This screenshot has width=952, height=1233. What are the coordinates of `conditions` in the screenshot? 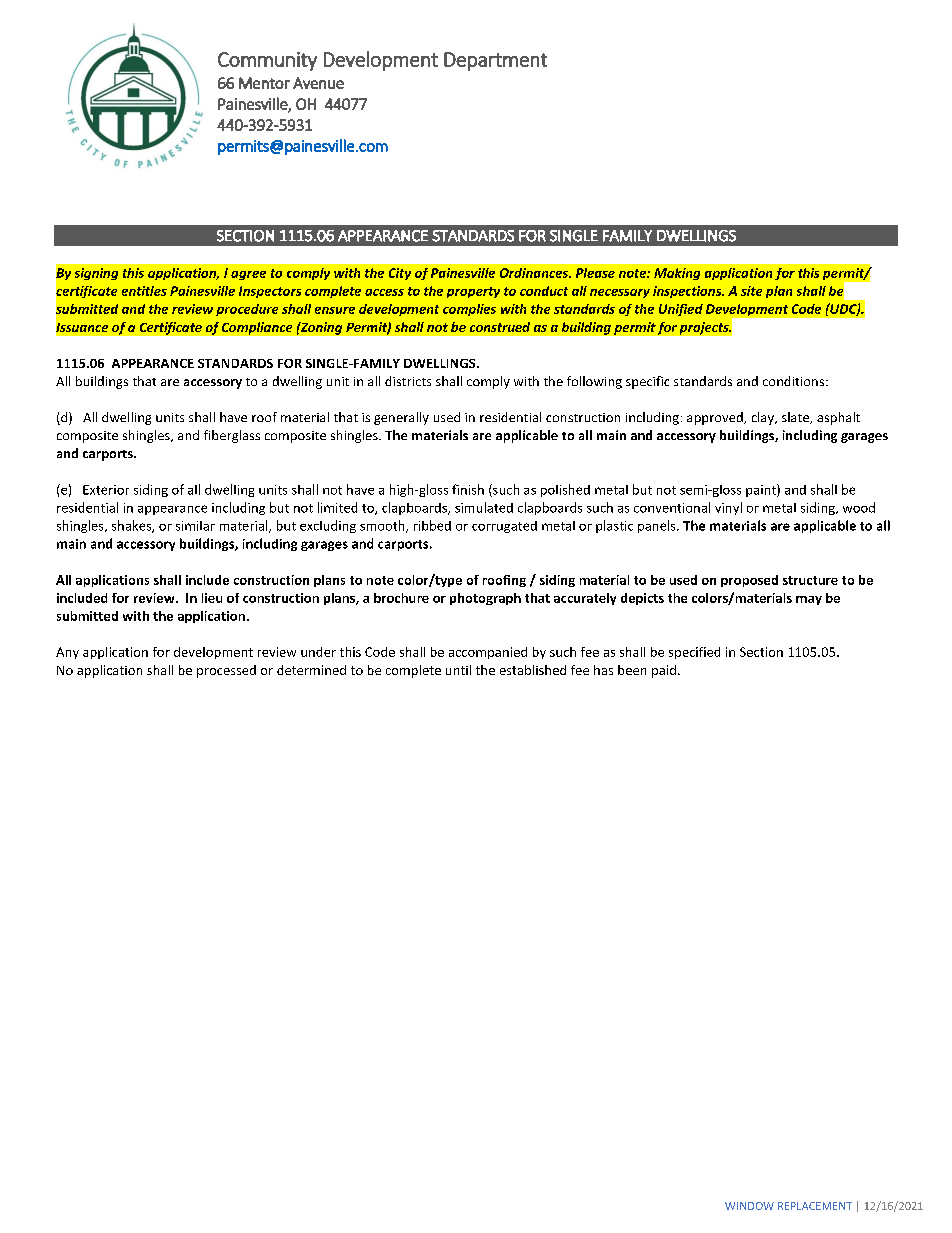 It's located at (795, 381).
